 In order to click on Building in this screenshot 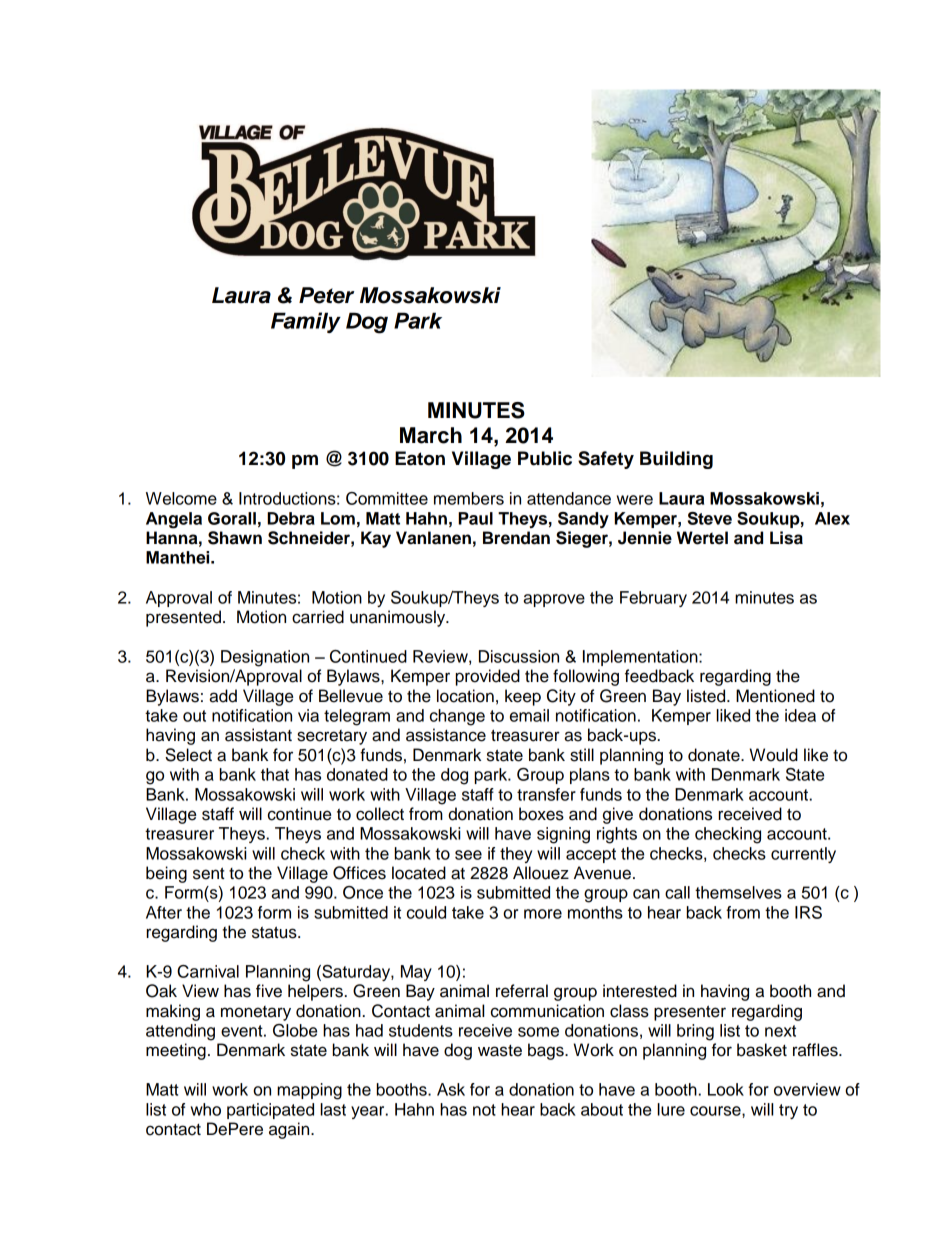, I will do `click(676, 460)`.
